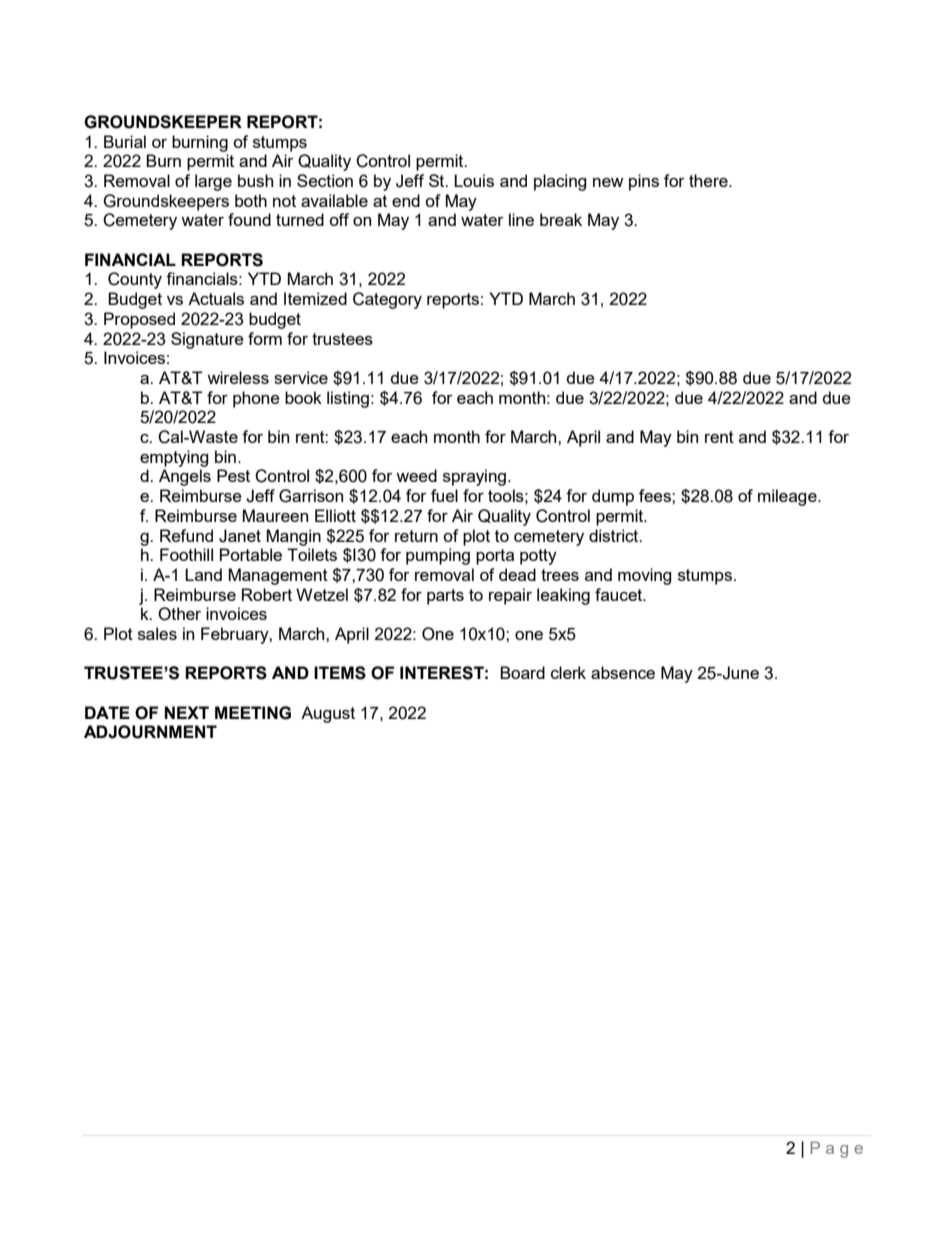  What do you see at coordinates (348, 399) in the image?
I see `listing` at bounding box center [348, 399].
